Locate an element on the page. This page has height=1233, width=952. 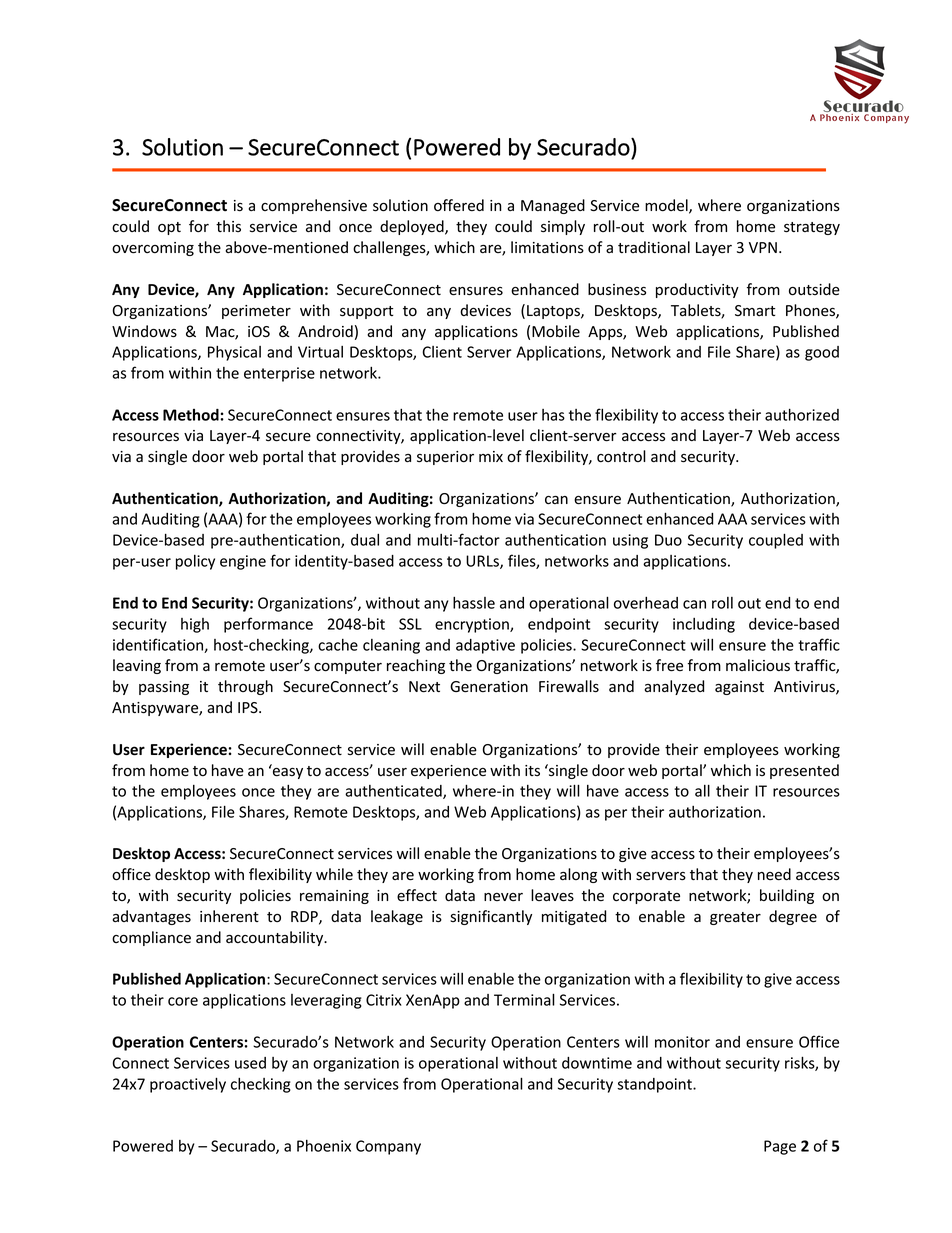
through is located at coordinates (245, 687).
